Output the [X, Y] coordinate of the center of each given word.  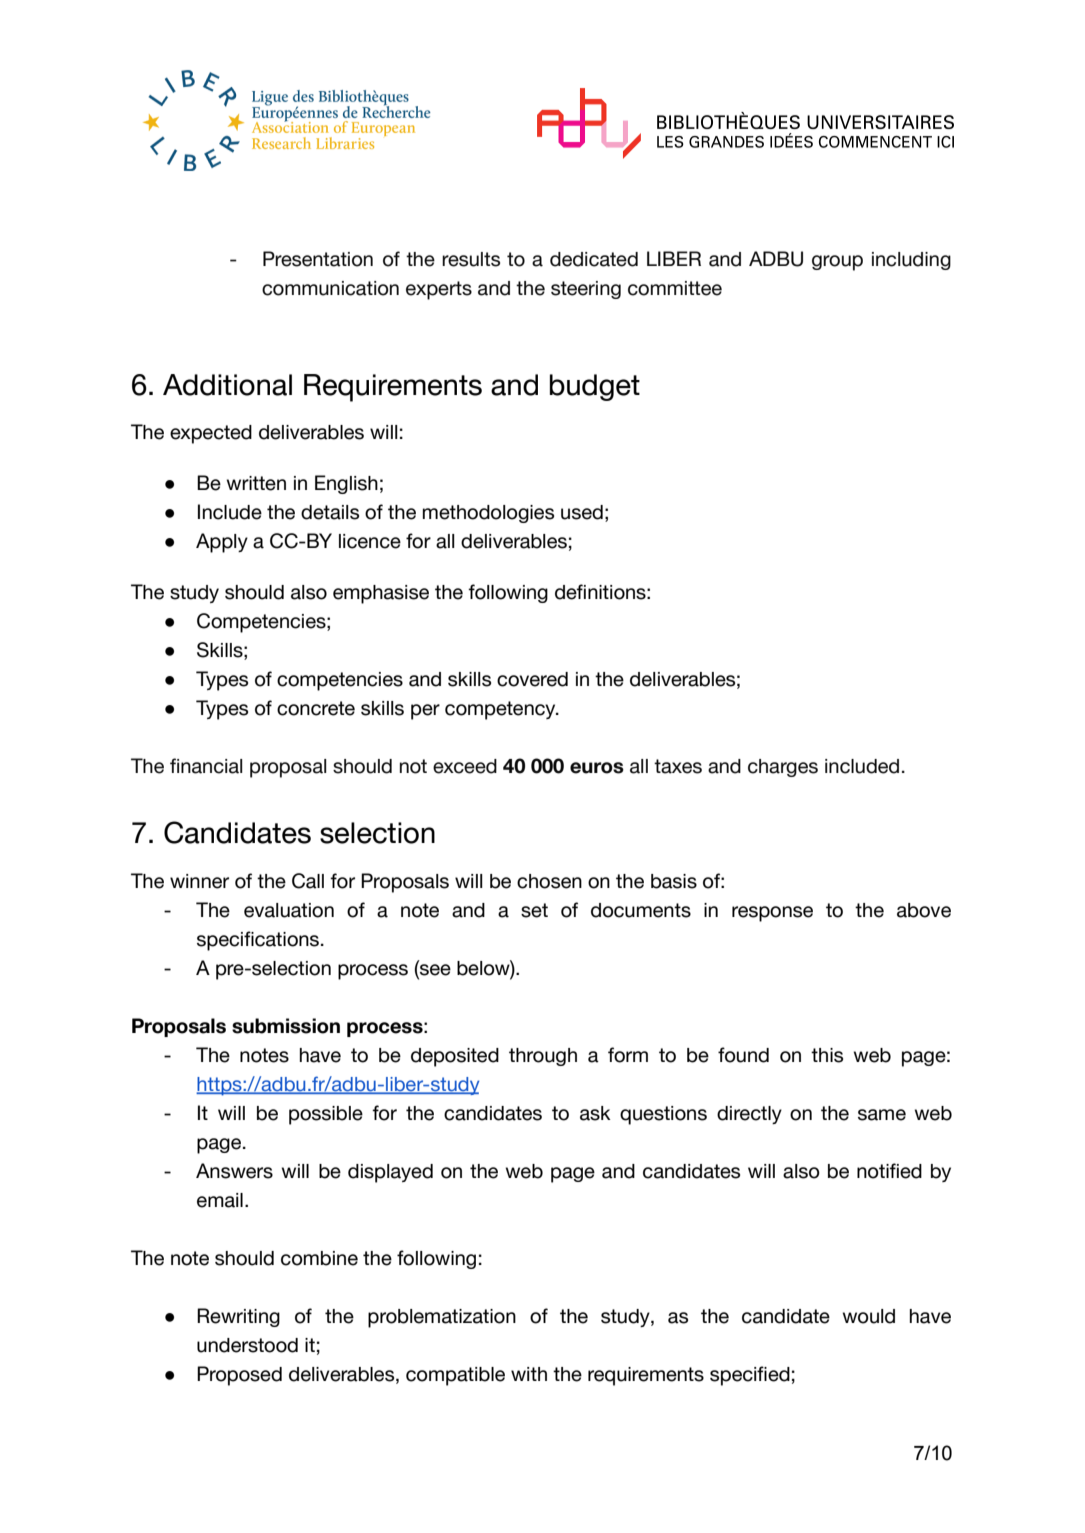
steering [586, 290]
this [827, 1055]
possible [326, 1115]
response [772, 914]
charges [783, 768]
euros [597, 768]
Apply [222, 543]
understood [247, 1345]
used [582, 512]
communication [330, 288]
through [543, 1057]
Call [308, 881]
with [529, 1374]
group [837, 263]
